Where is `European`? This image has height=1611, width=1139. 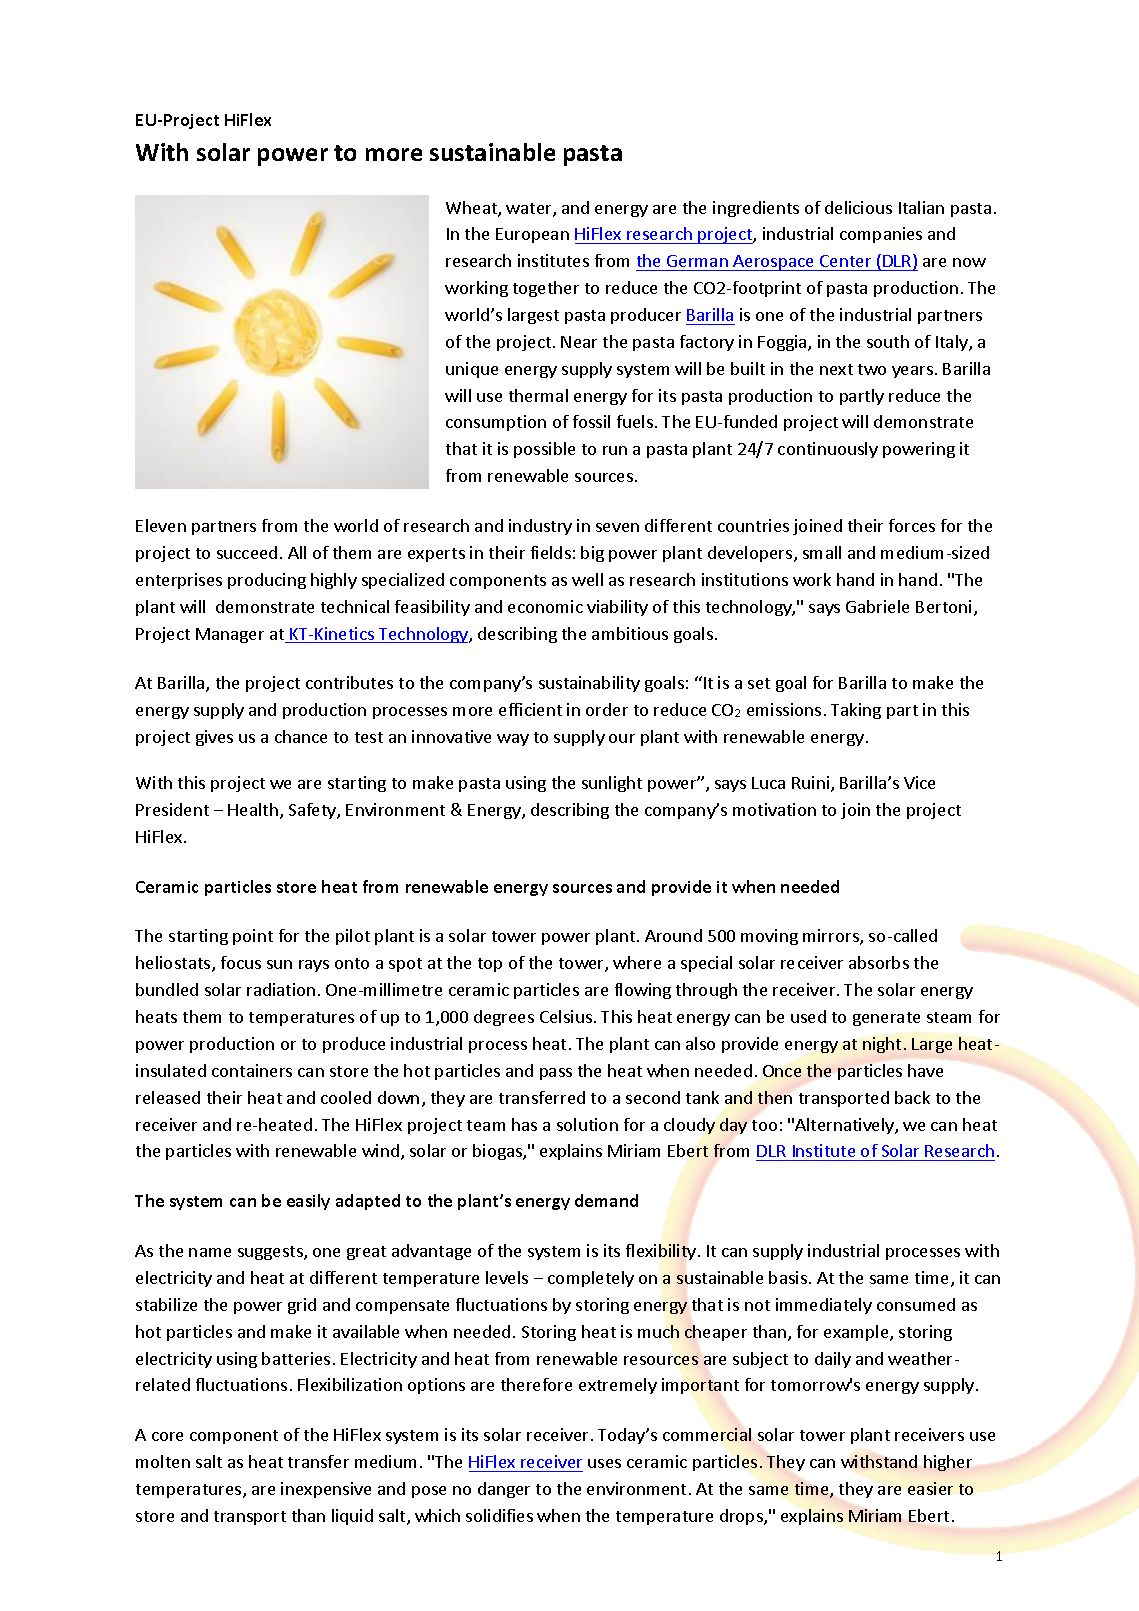
European is located at coordinates (532, 235).
